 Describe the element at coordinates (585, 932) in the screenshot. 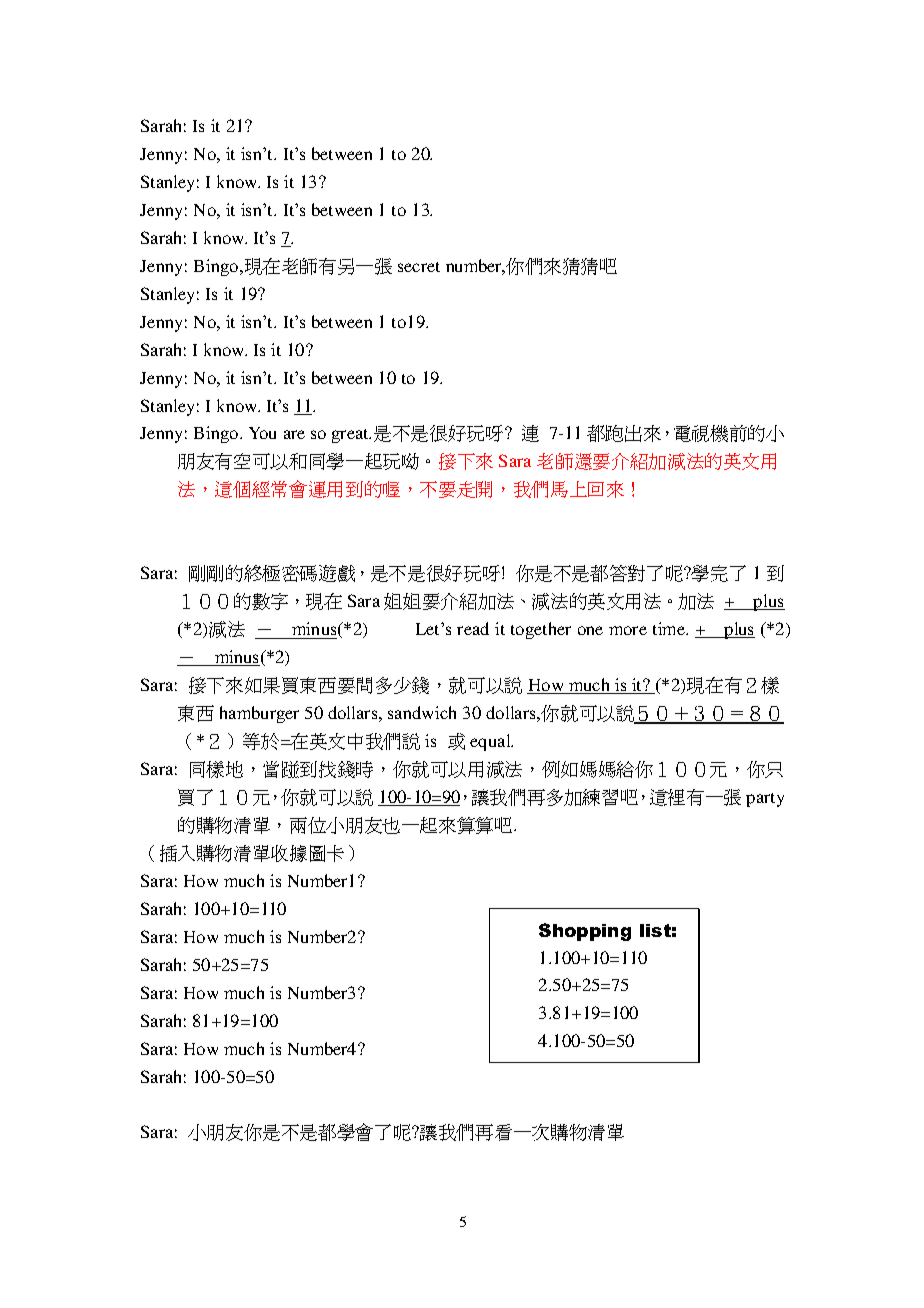

I see `Shopping` at that location.
